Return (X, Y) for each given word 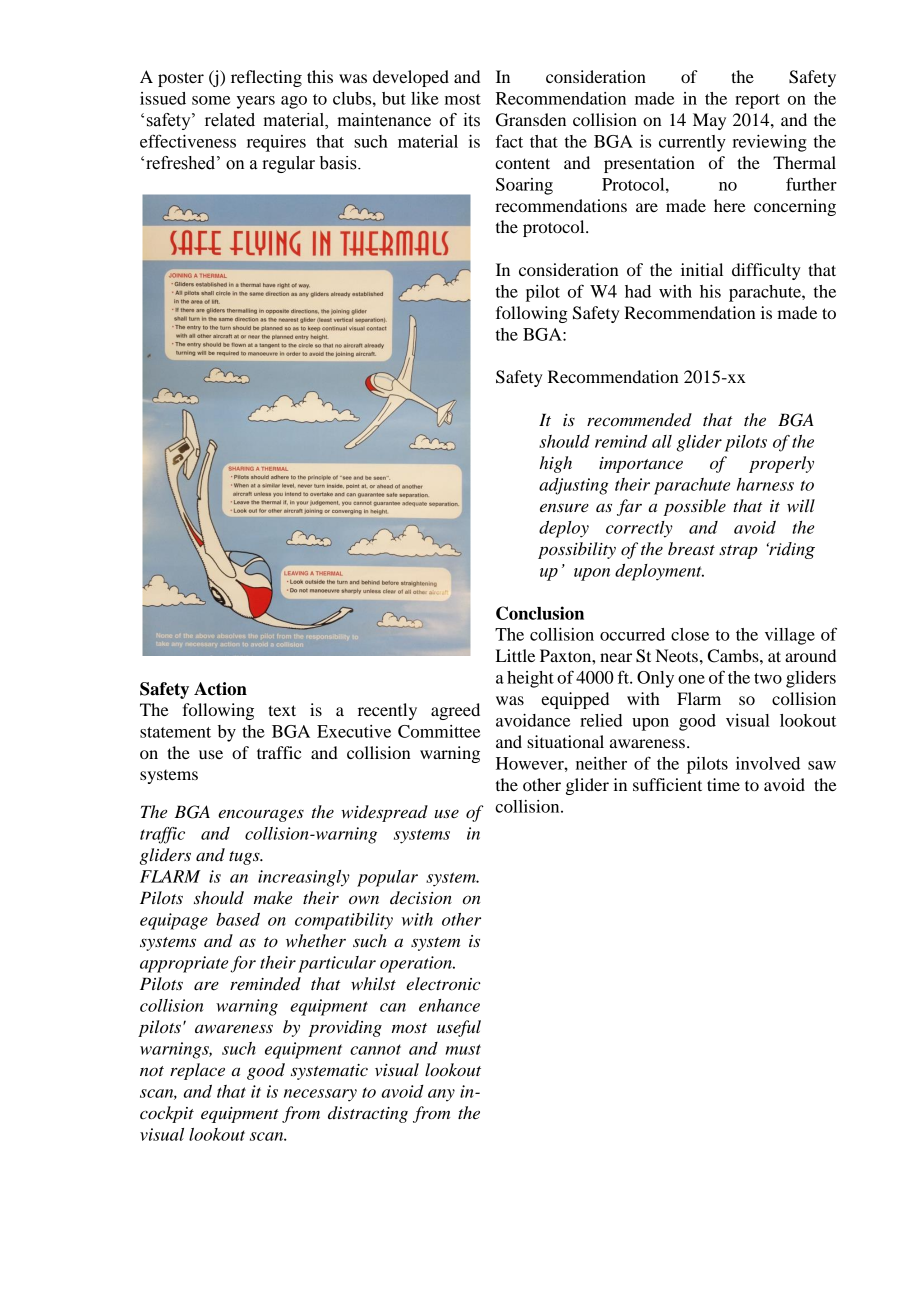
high (555, 464)
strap (738, 552)
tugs (245, 858)
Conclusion (540, 613)
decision (421, 897)
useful (459, 1028)
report (757, 101)
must (463, 1049)
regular (288, 164)
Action (220, 689)
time (723, 784)
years (256, 102)
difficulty (766, 271)
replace (197, 1071)
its (471, 120)
